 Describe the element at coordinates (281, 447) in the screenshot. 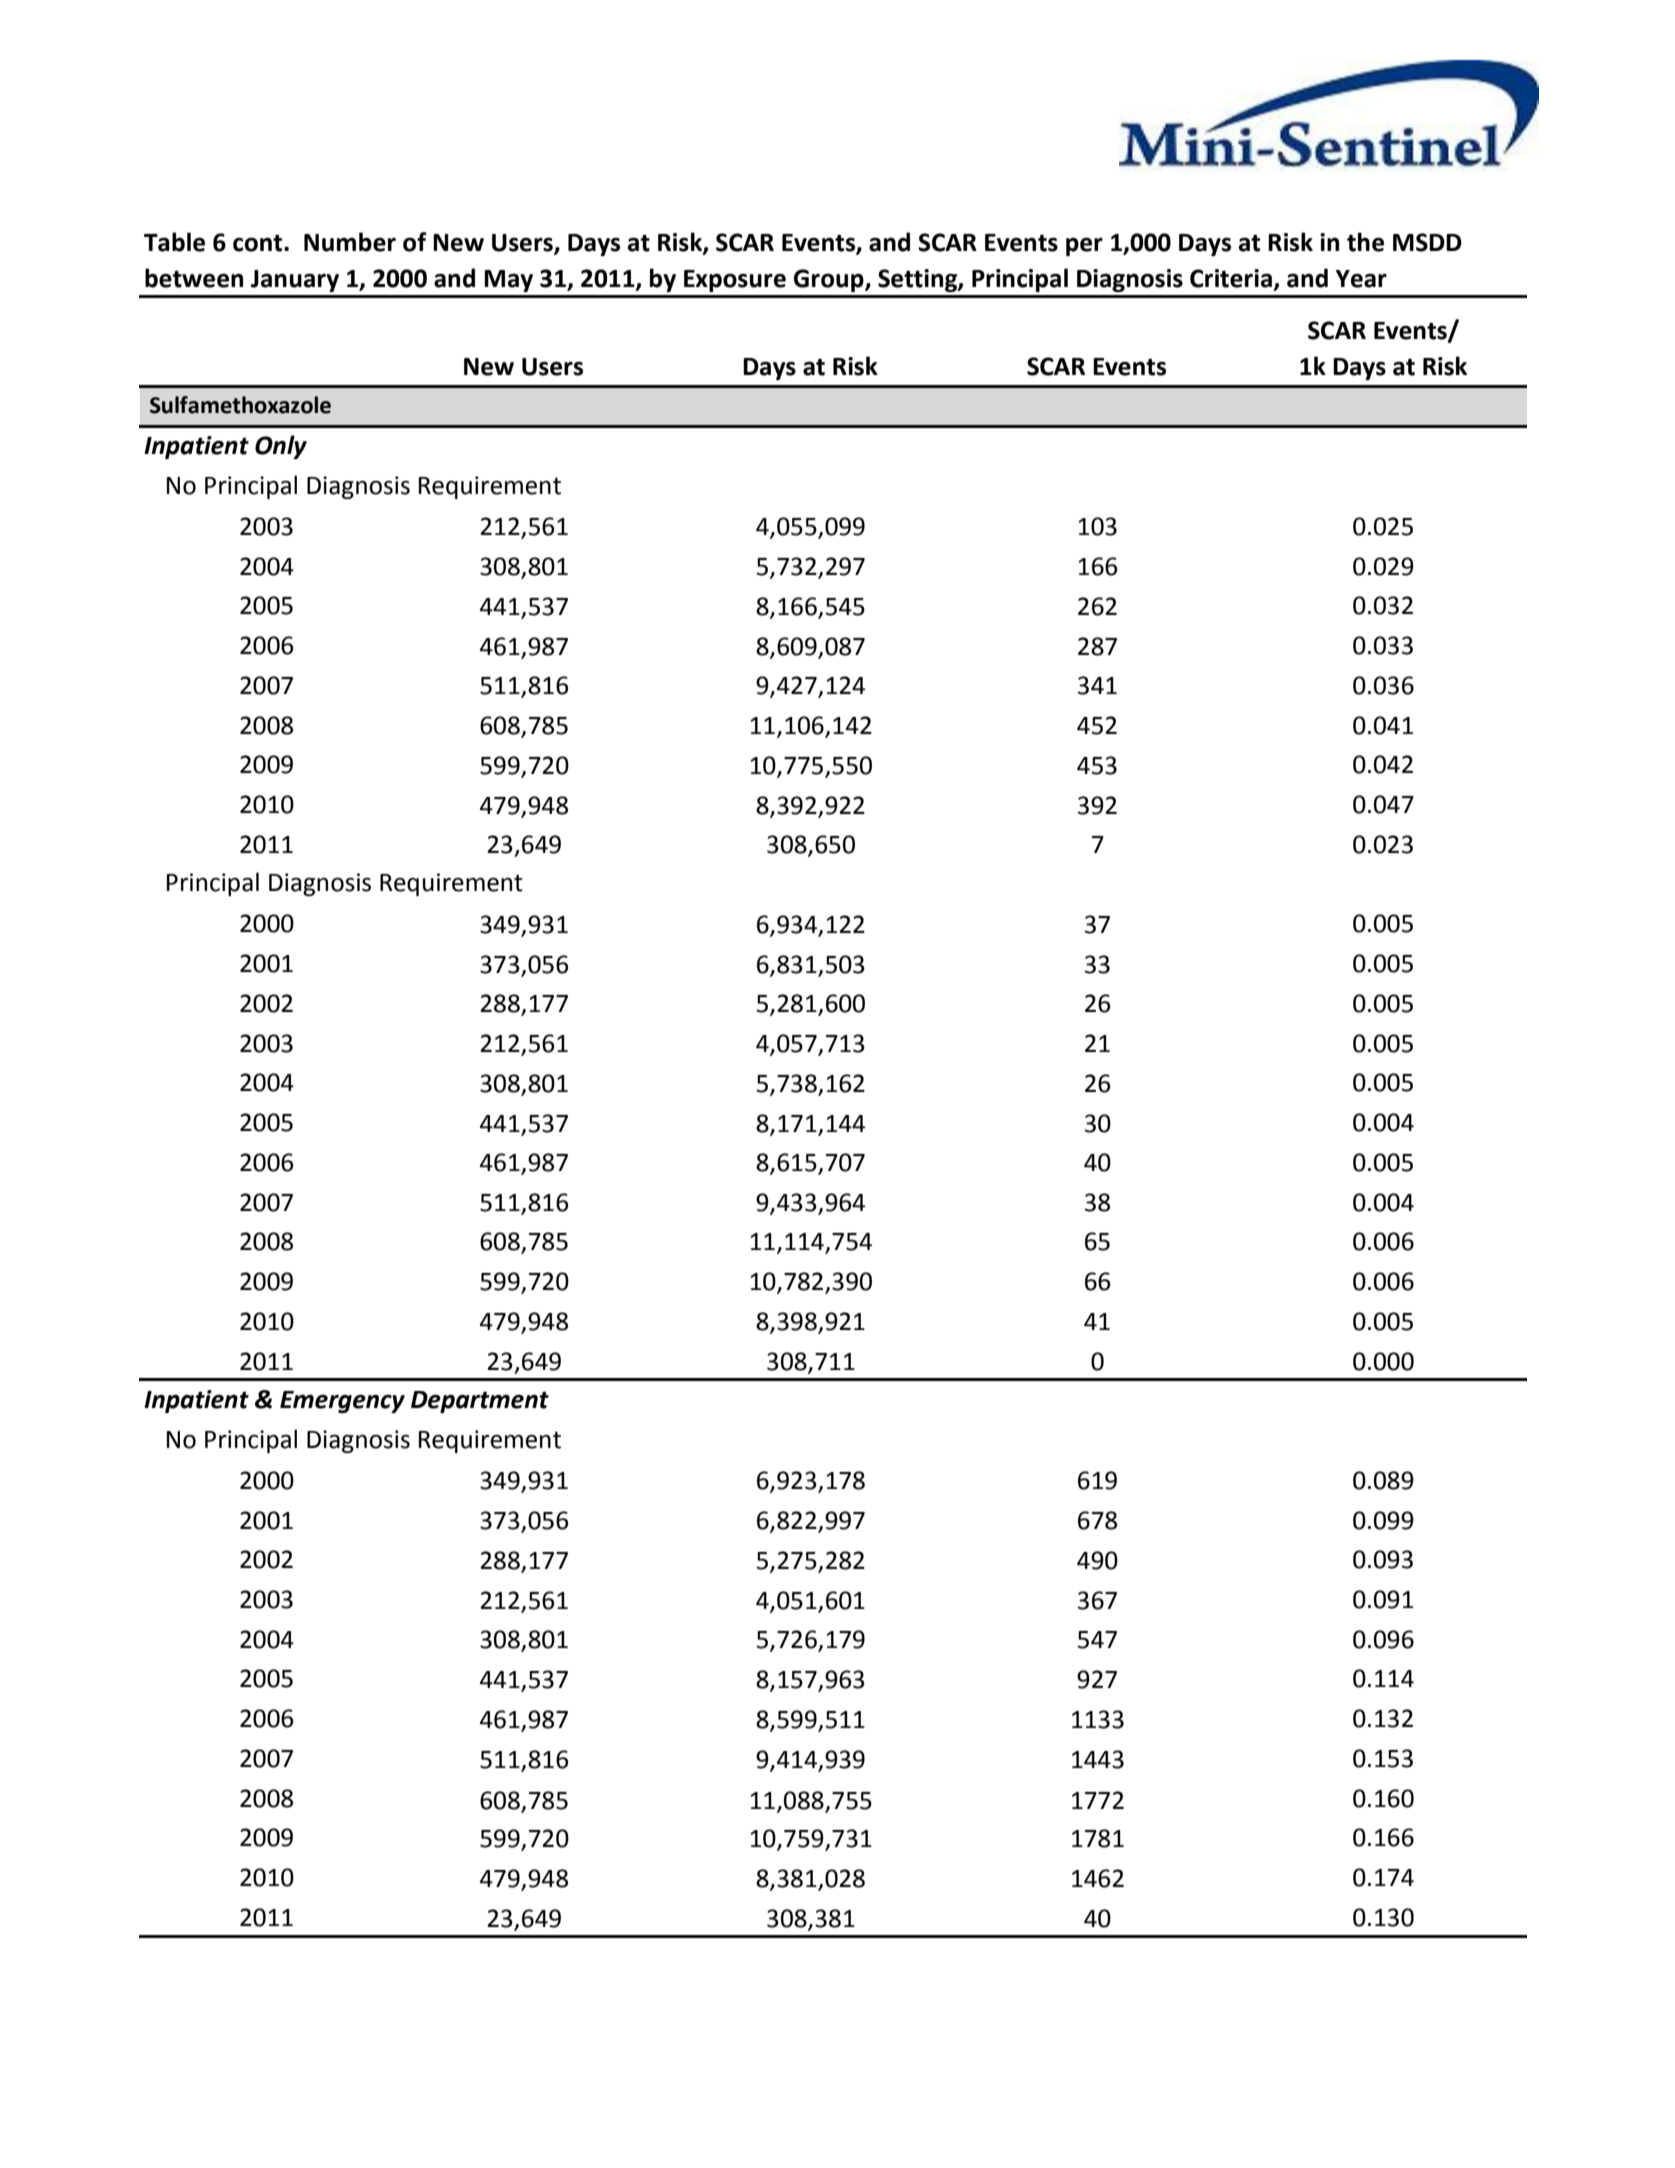

I see `Only` at that location.
